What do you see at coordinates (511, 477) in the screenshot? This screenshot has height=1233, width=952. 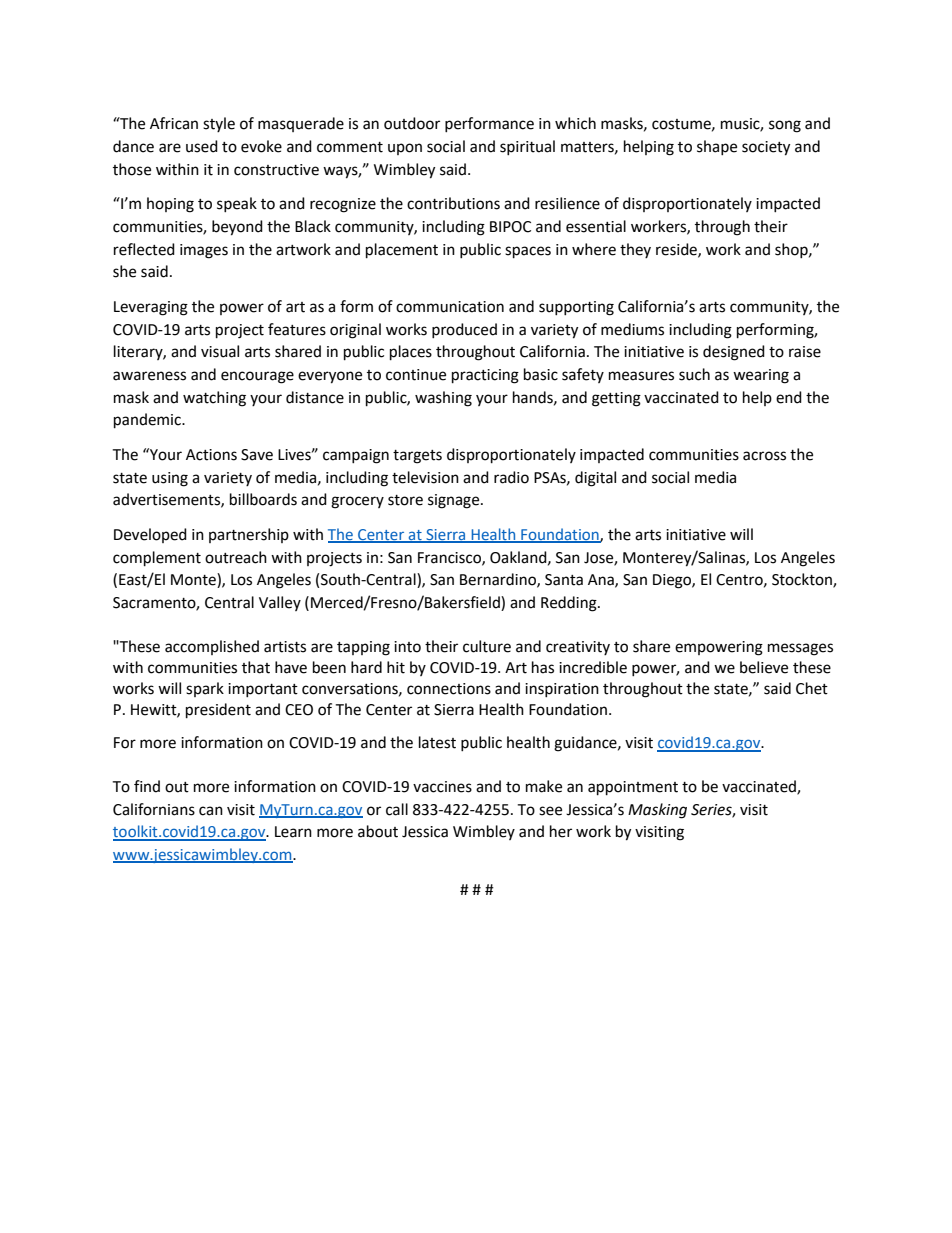 I see `radio` at bounding box center [511, 477].
